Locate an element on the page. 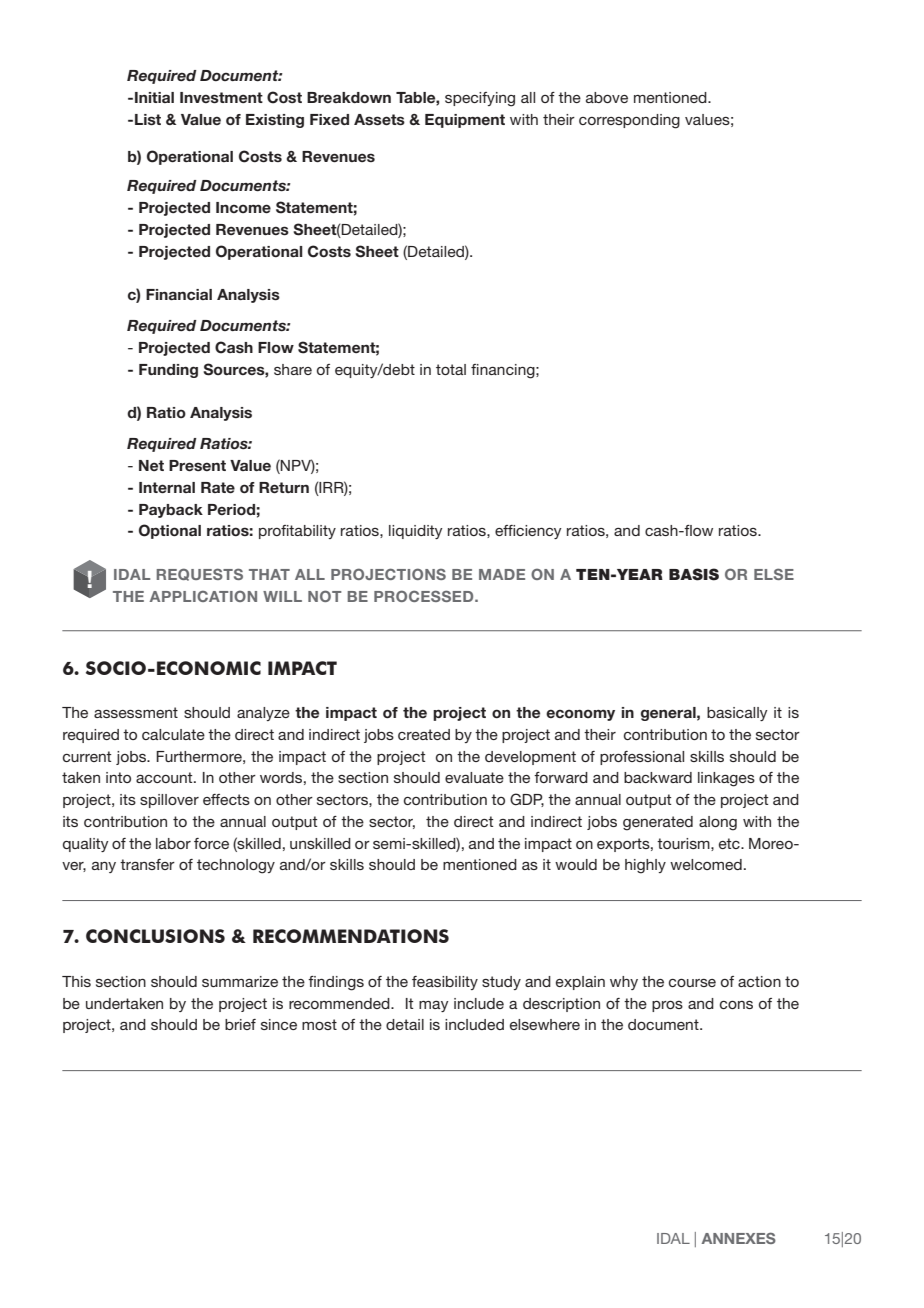  corresponding is located at coordinates (629, 121).
